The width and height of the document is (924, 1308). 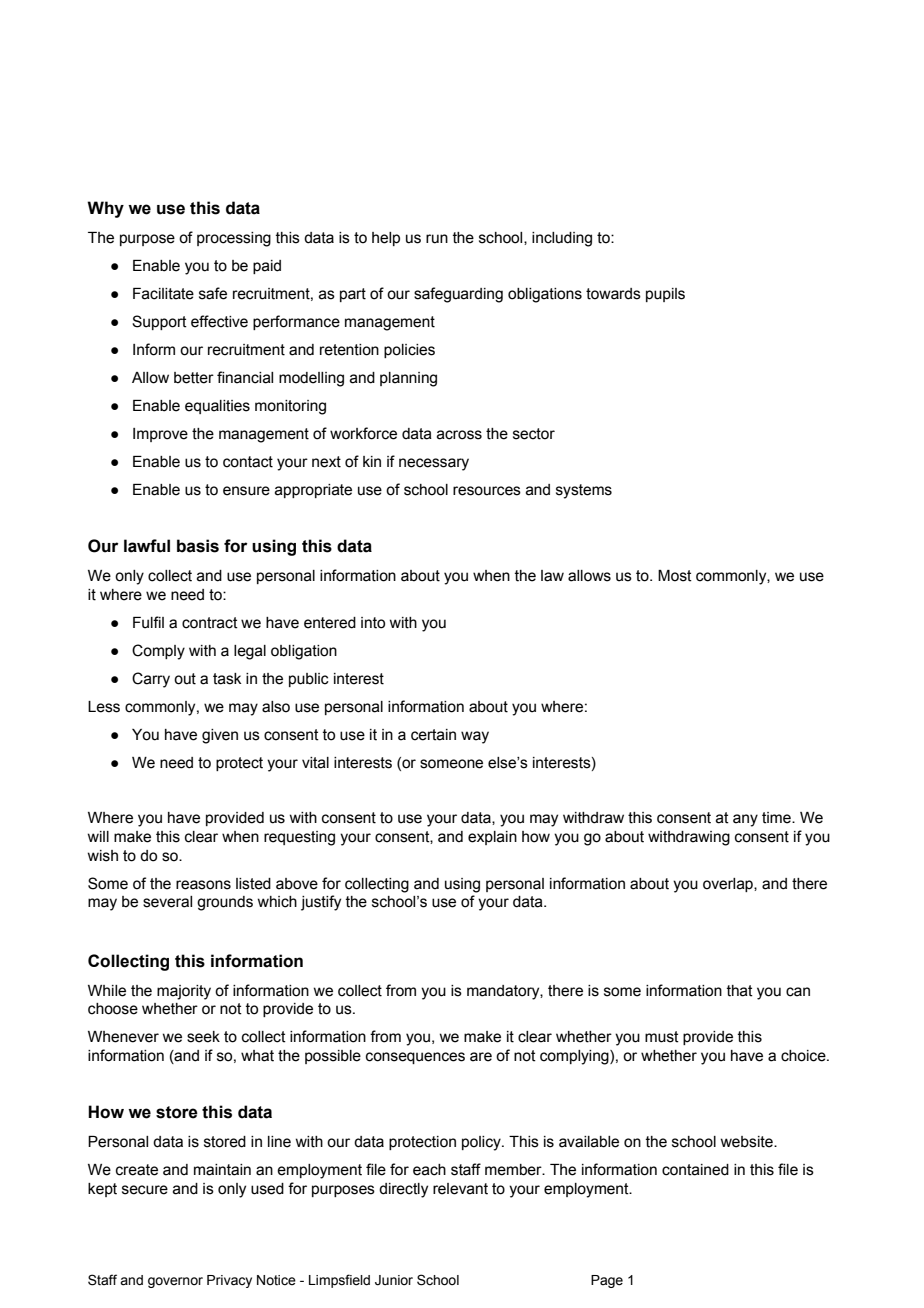 I want to click on processing, so click(x=234, y=239).
